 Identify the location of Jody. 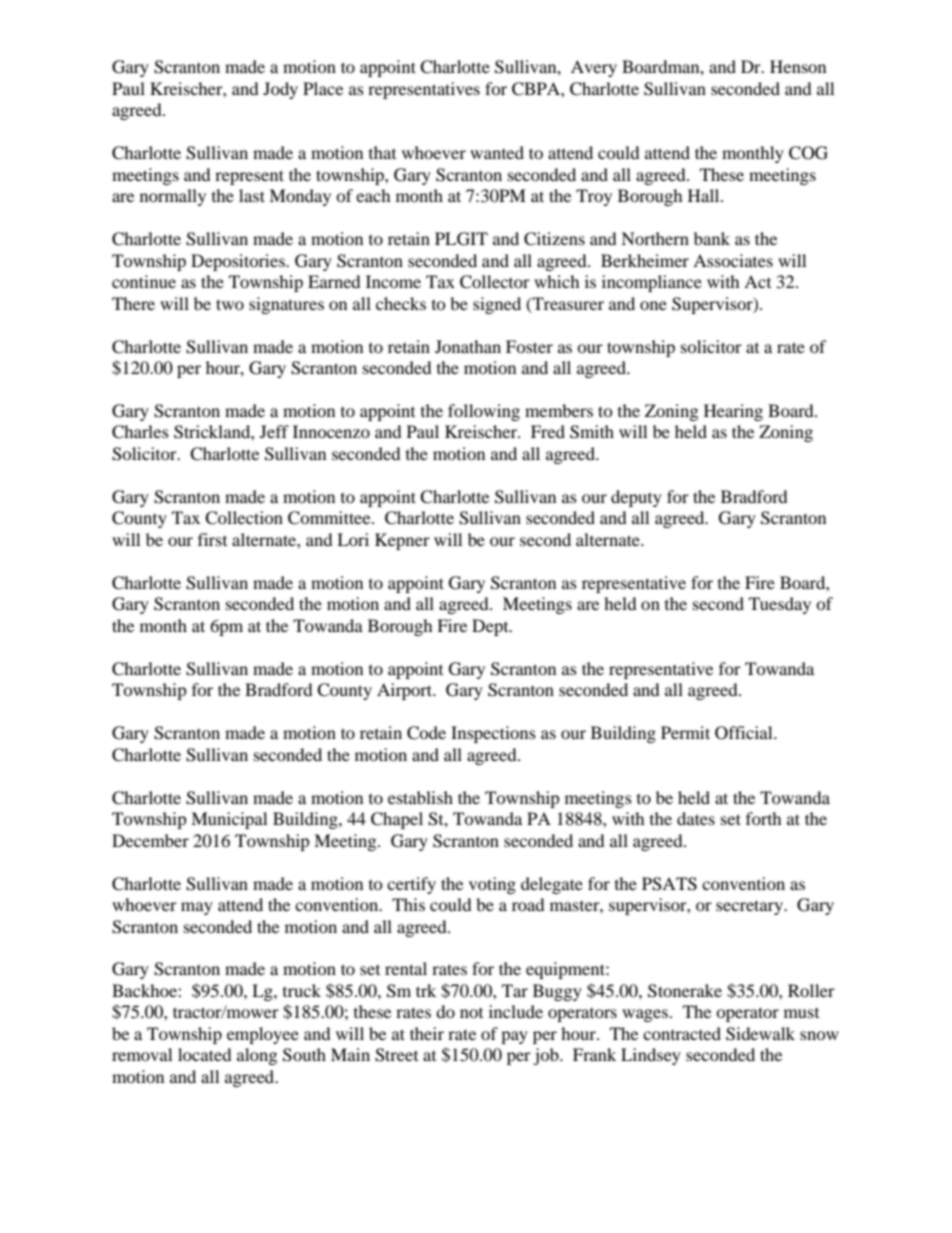
(280, 90).
